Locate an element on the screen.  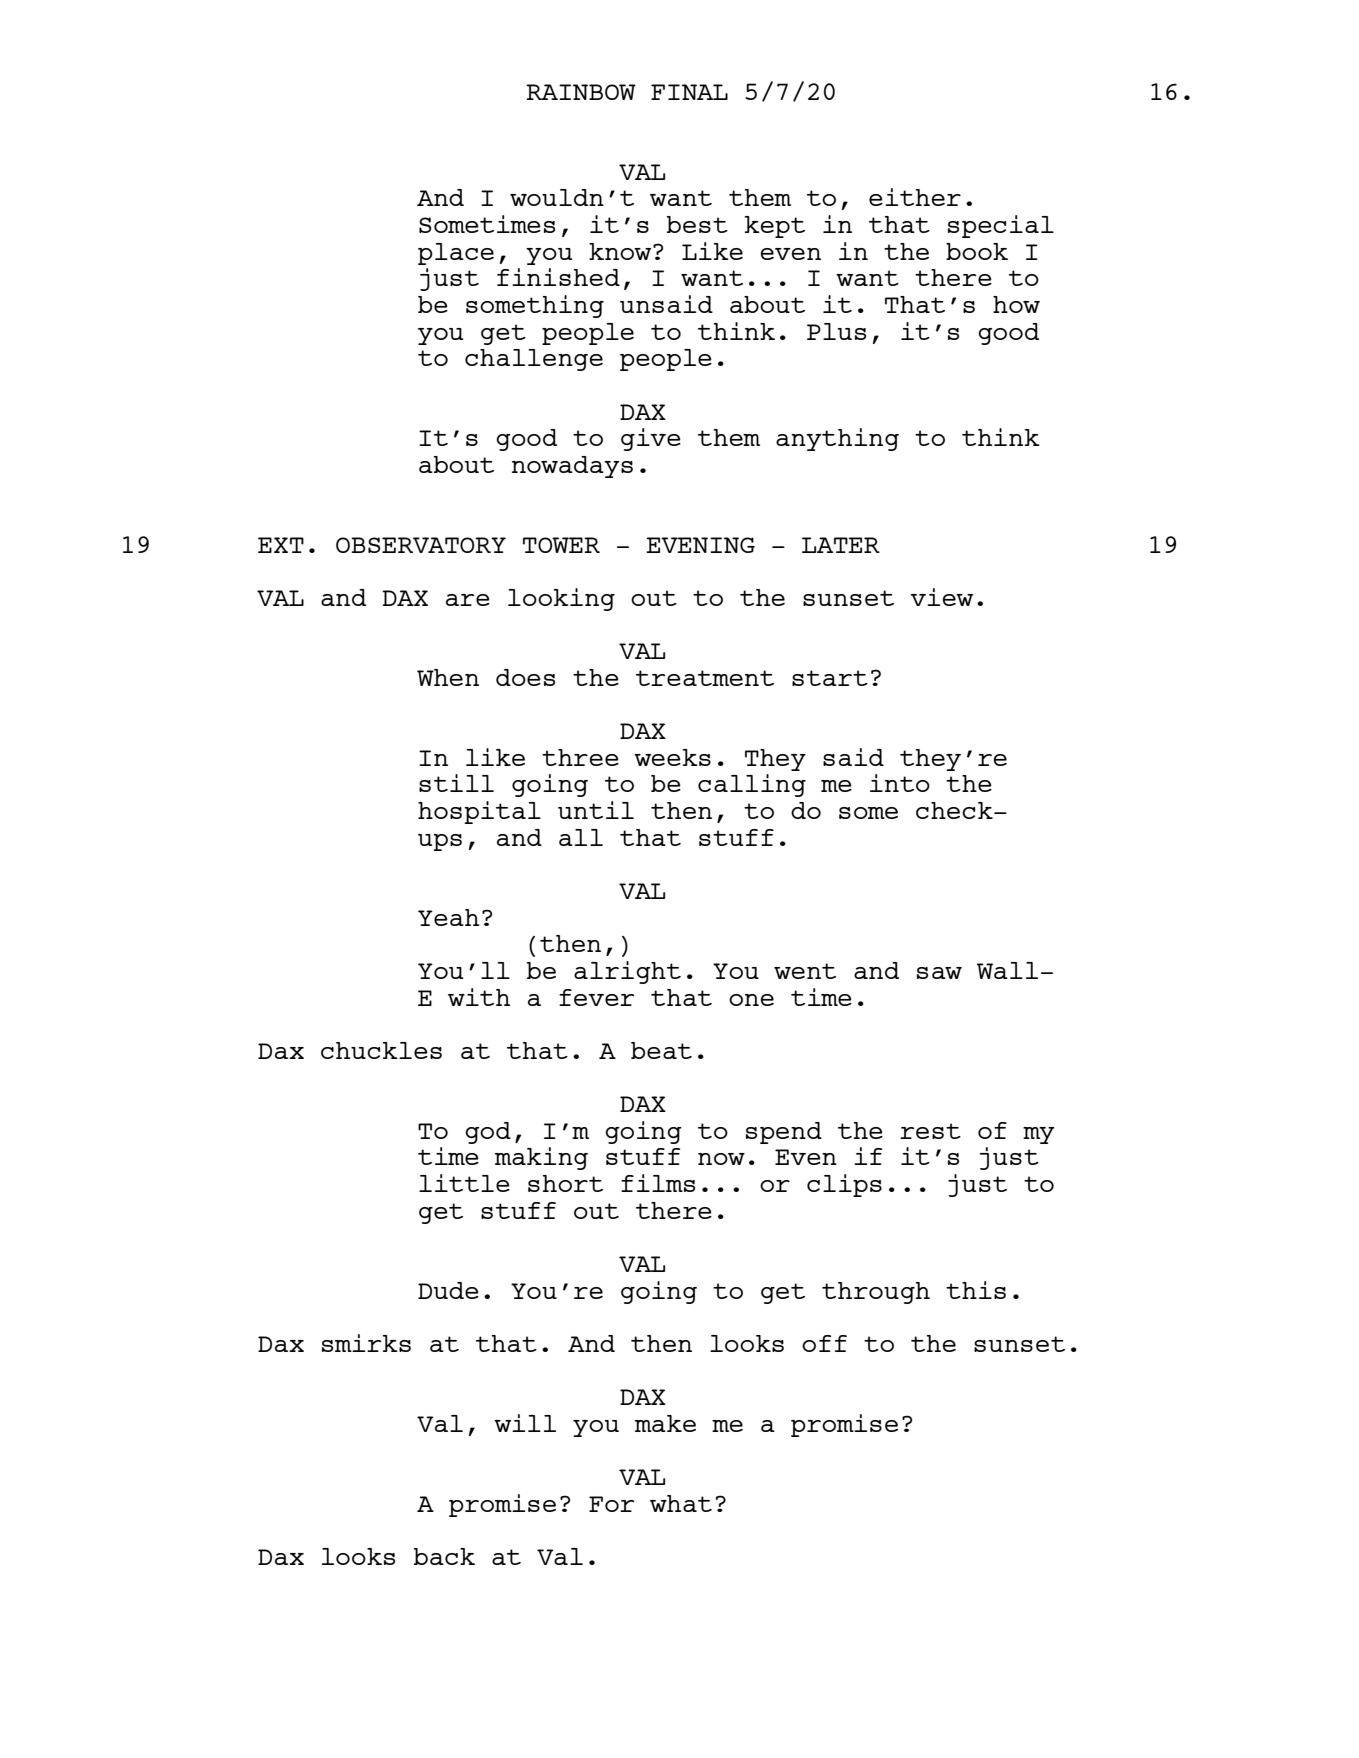
back is located at coordinates (444, 1556).
